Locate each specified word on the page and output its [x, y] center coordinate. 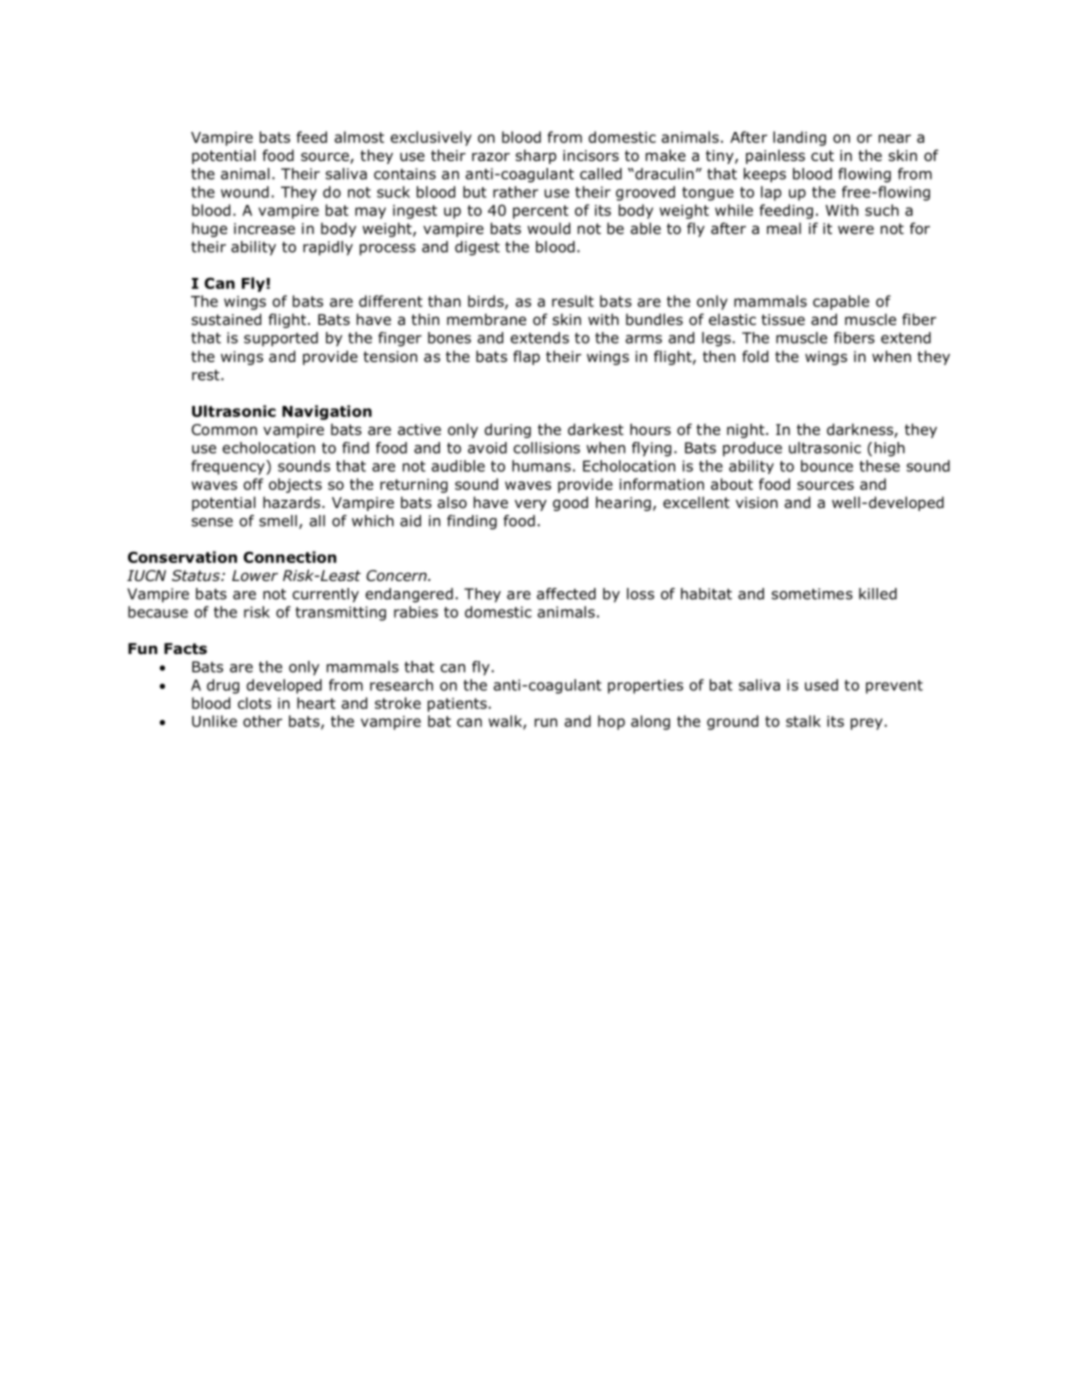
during [508, 430]
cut [822, 155]
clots [254, 703]
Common [224, 430]
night [747, 430]
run [546, 722]
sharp [535, 156]
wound [245, 192]
